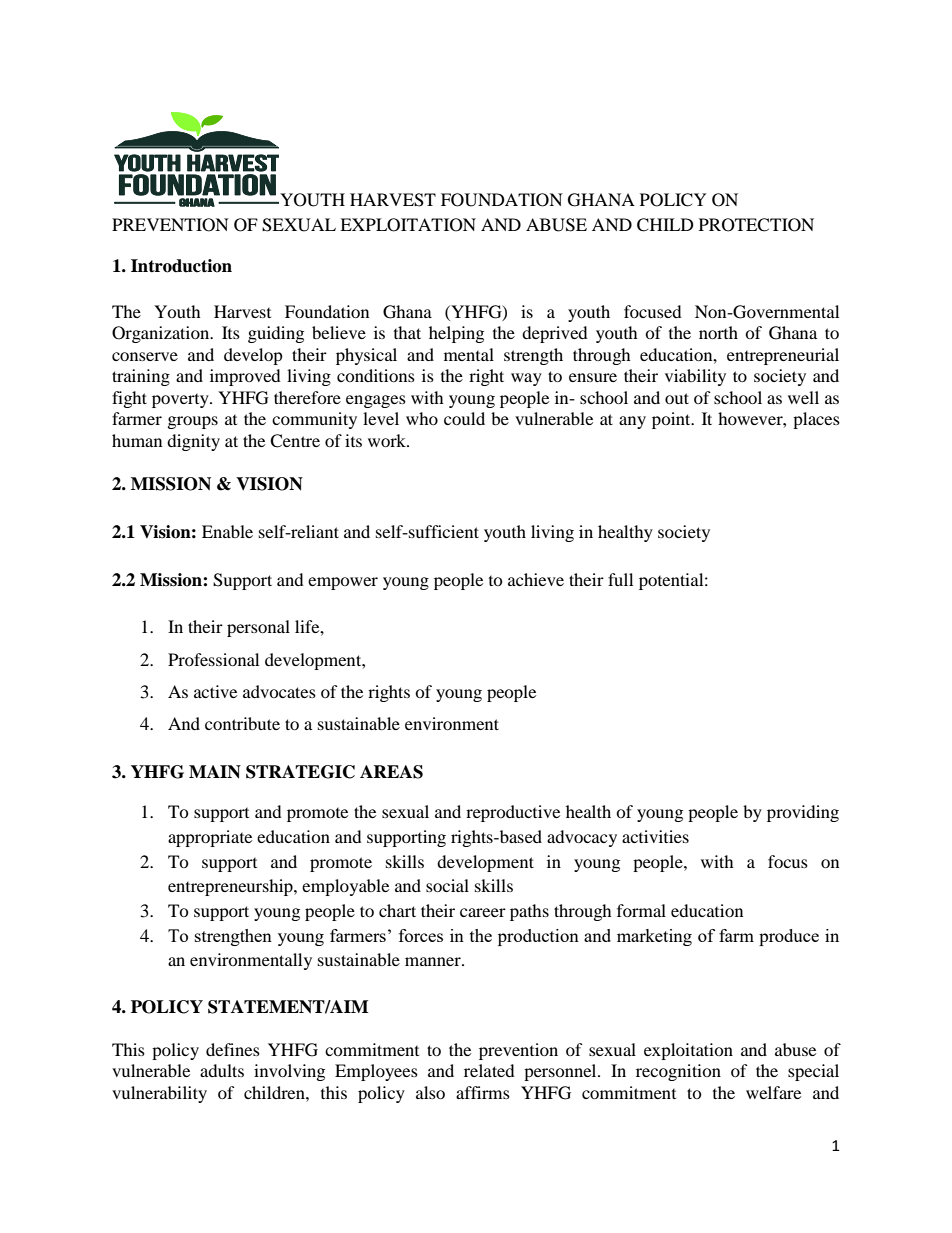 Image resolution: width=952 pixels, height=1233 pixels. Describe the element at coordinates (181, 266) in the screenshot. I see `Introduction` at that location.
